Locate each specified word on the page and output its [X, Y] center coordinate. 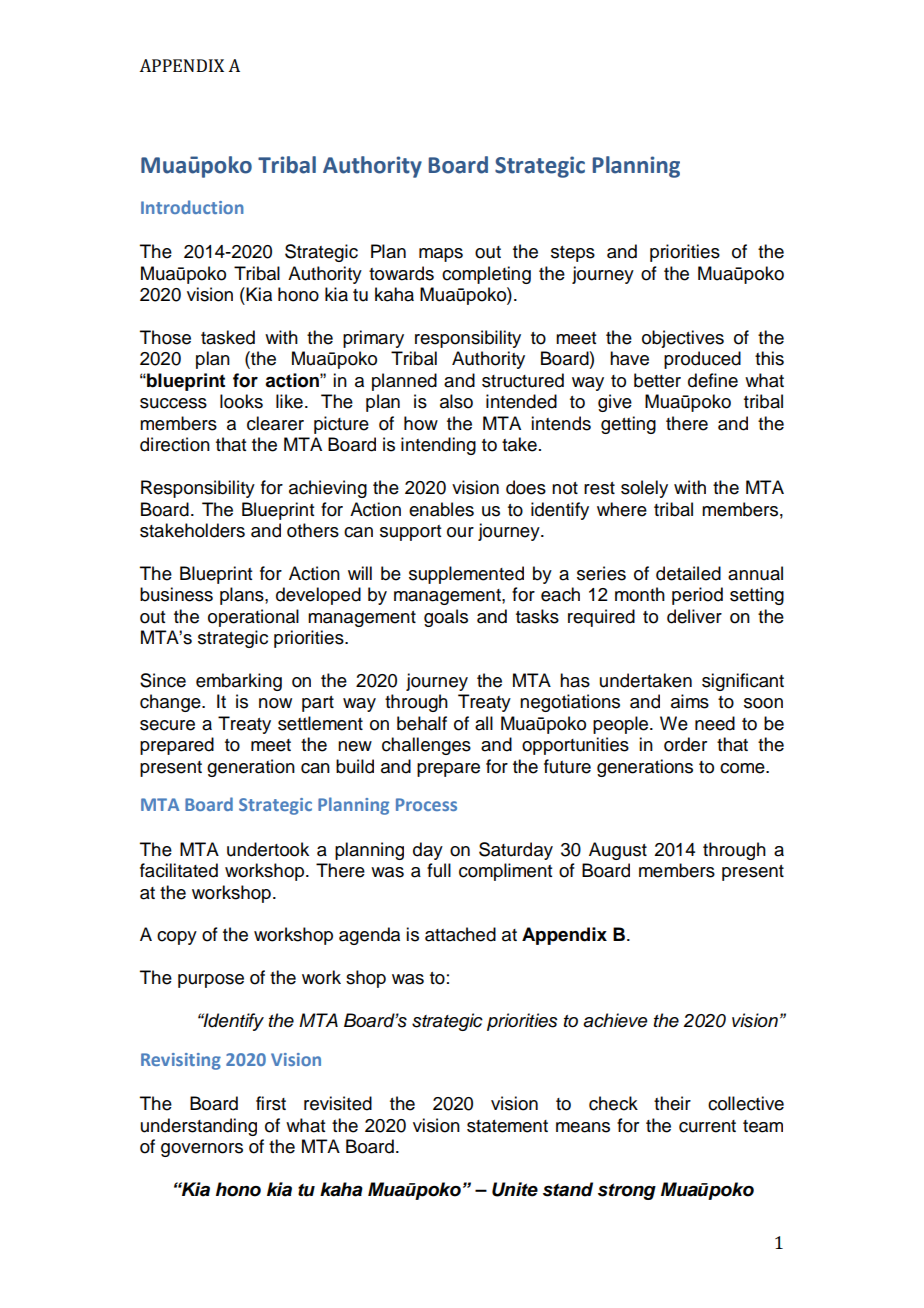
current [707, 1126]
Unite [515, 1189]
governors [202, 1150]
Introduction [192, 207]
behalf [422, 723]
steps [573, 254]
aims [690, 701]
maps [441, 255]
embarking [239, 682]
